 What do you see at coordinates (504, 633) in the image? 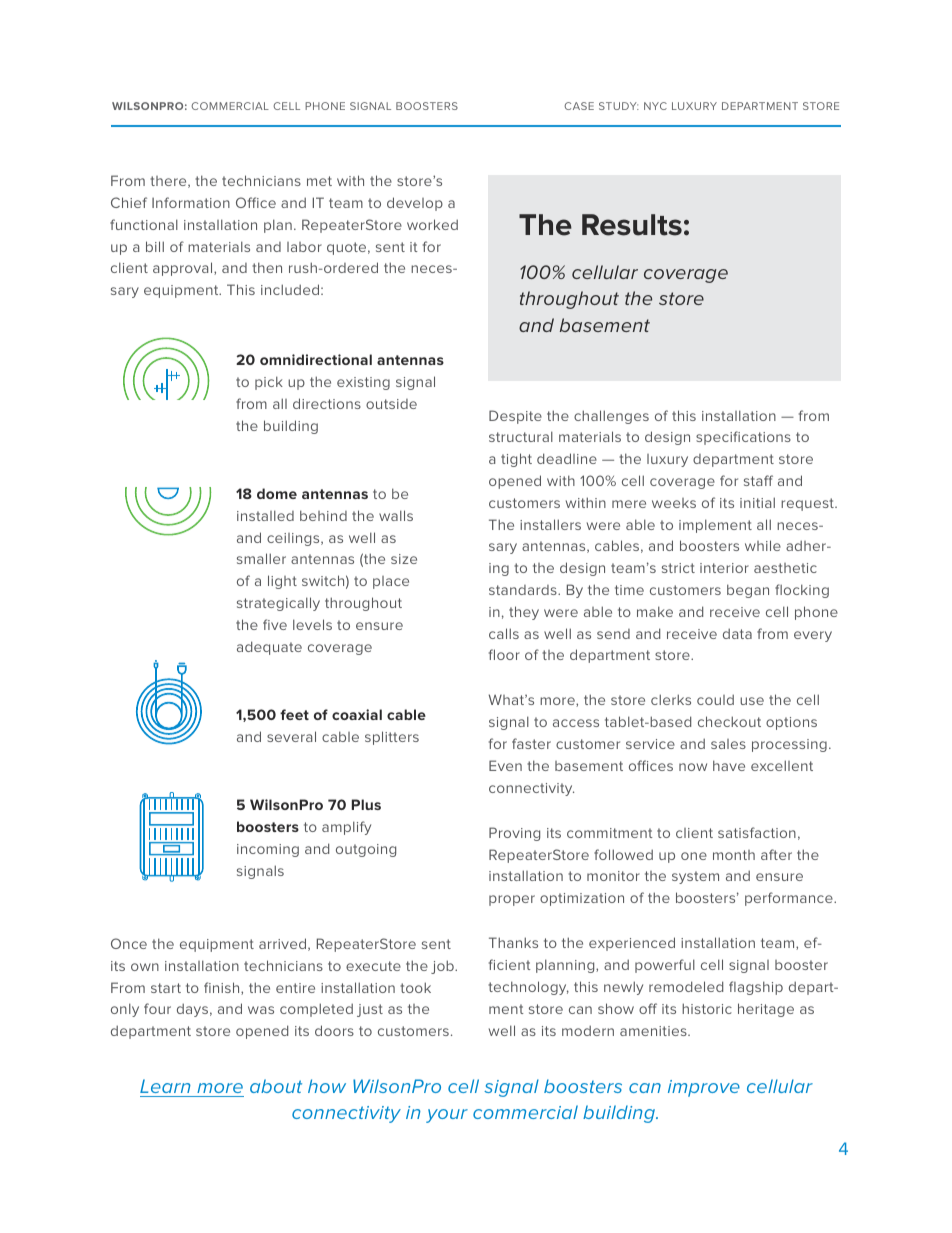
I see `calls` at bounding box center [504, 633].
